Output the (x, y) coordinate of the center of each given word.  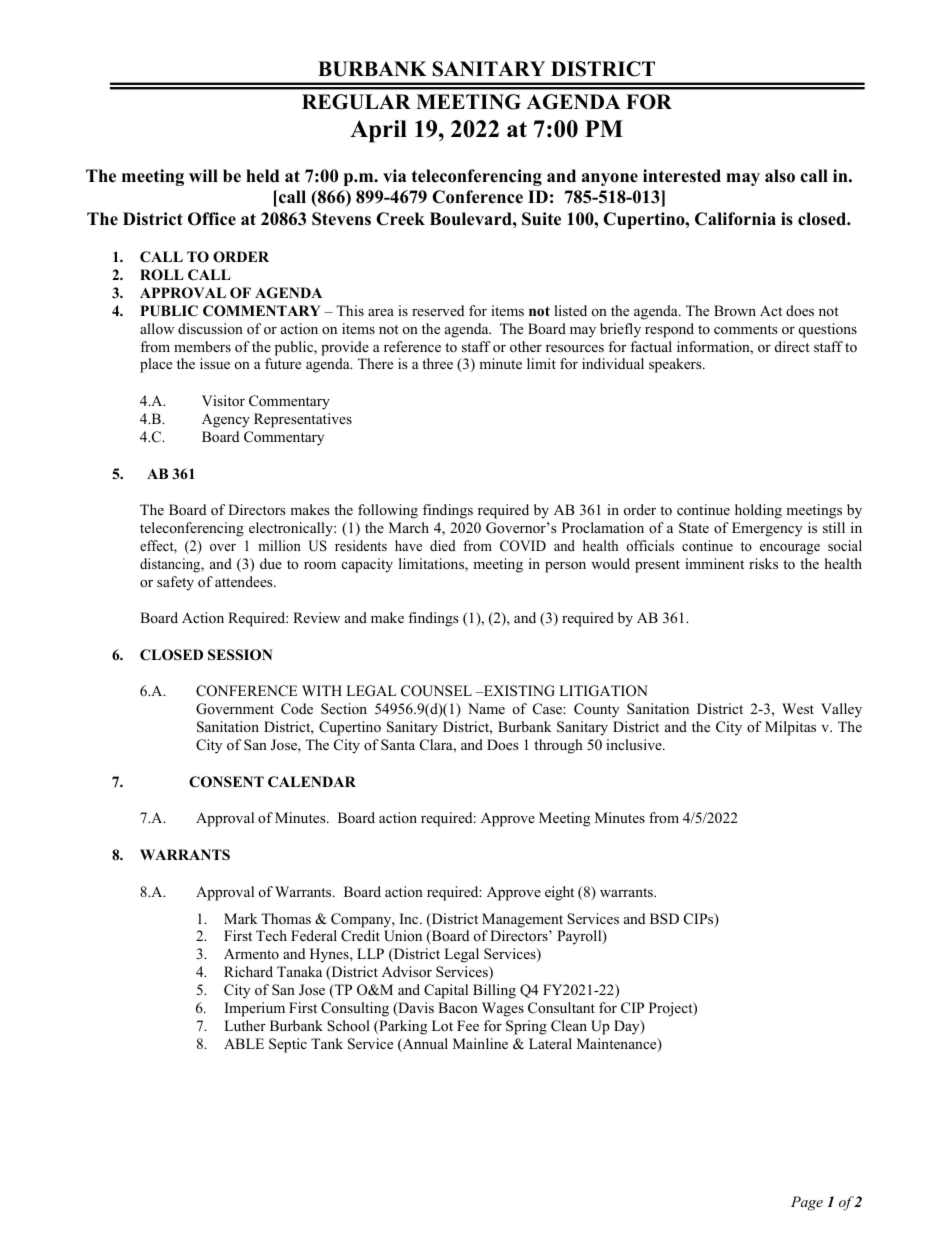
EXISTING (518, 691)
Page (807, 1203)
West (798, 708)
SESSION (240, 655)
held (262, 176)
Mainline (480, 1043)
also (780, 176)
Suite (541, 219)
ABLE (244, 1043)
